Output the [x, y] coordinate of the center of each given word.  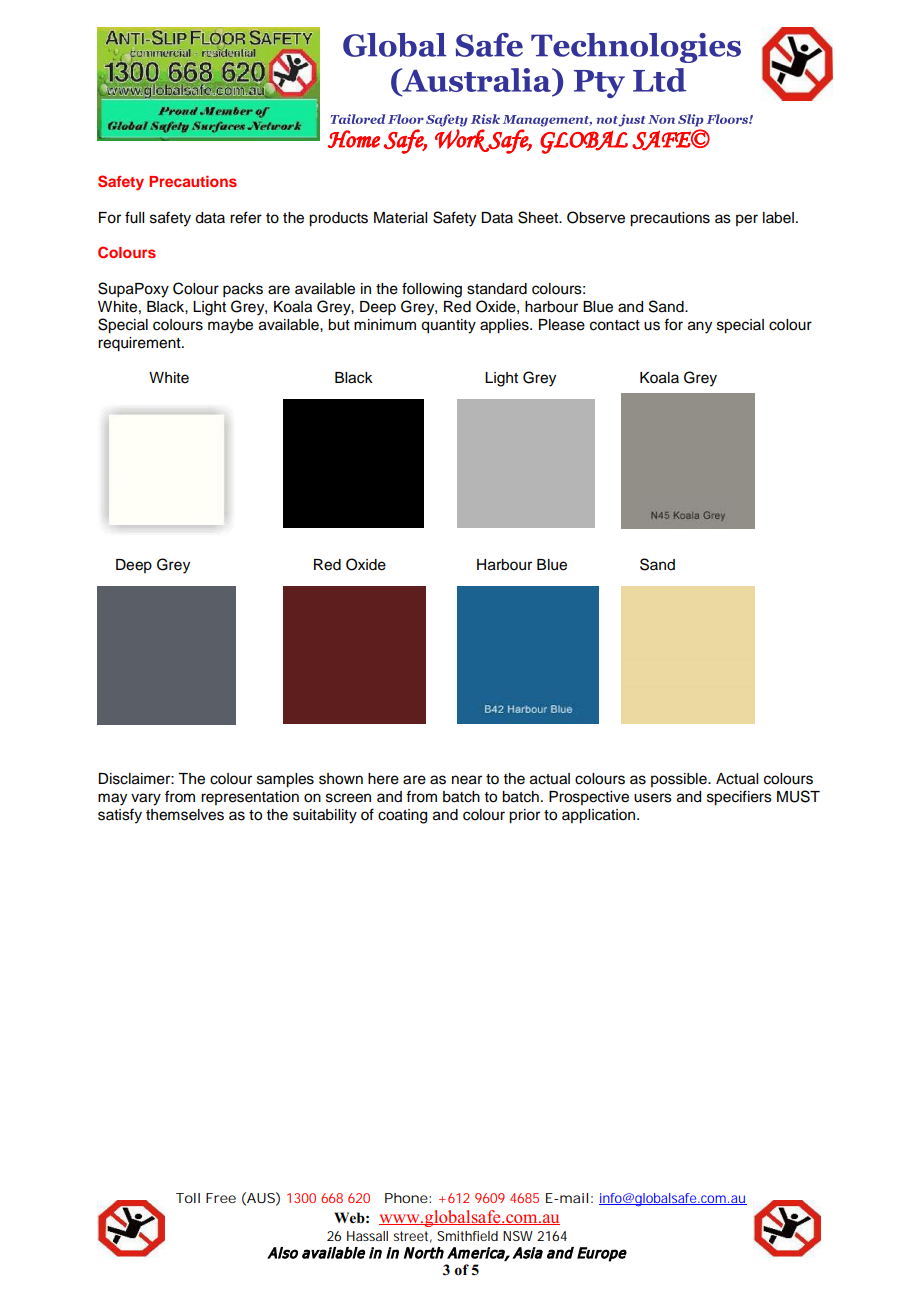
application [600, 816]
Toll [188, 1198]
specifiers [739, 798]
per [747, 220]
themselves [185, 815]
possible [680, 780]
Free [221, 1198]
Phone [406, 1198]
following [432, 290]
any [700, 327]
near [467, 780]
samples [285, 780]
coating [402, 816]
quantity [448, 326]
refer [246, 217]
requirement [140, 344]
